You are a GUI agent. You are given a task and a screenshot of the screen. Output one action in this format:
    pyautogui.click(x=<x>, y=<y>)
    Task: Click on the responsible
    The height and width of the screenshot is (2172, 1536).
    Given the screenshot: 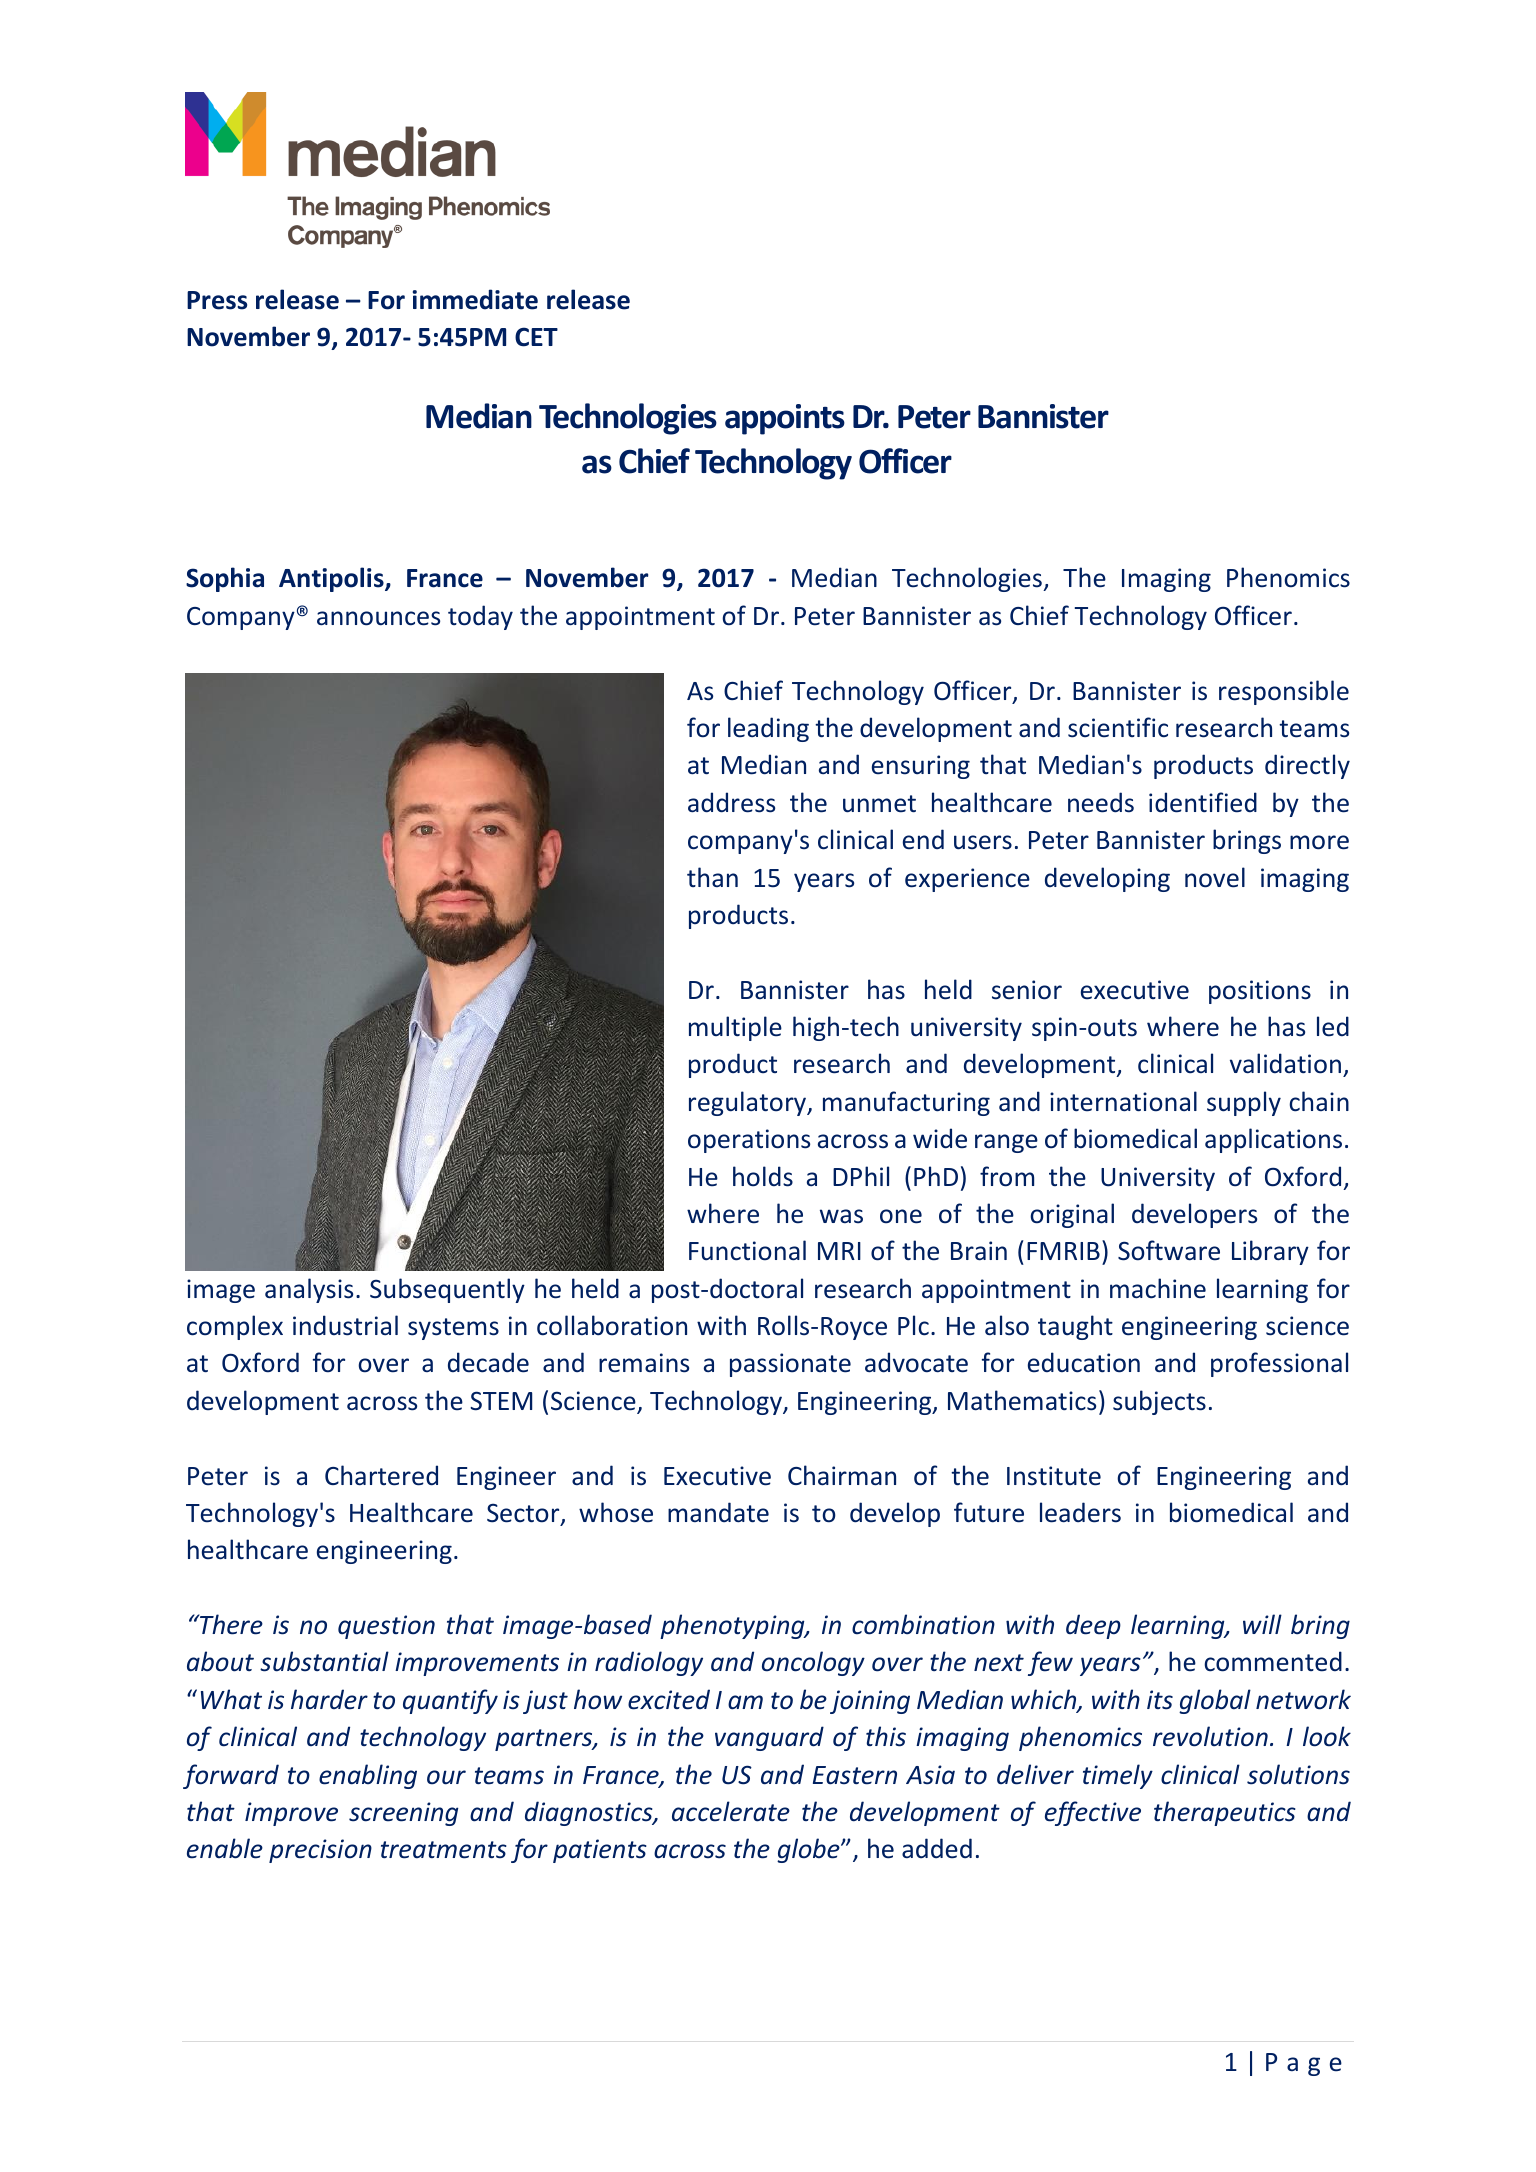 What is the action you would take?
    pyautogui.click(x=1284, y=692)
